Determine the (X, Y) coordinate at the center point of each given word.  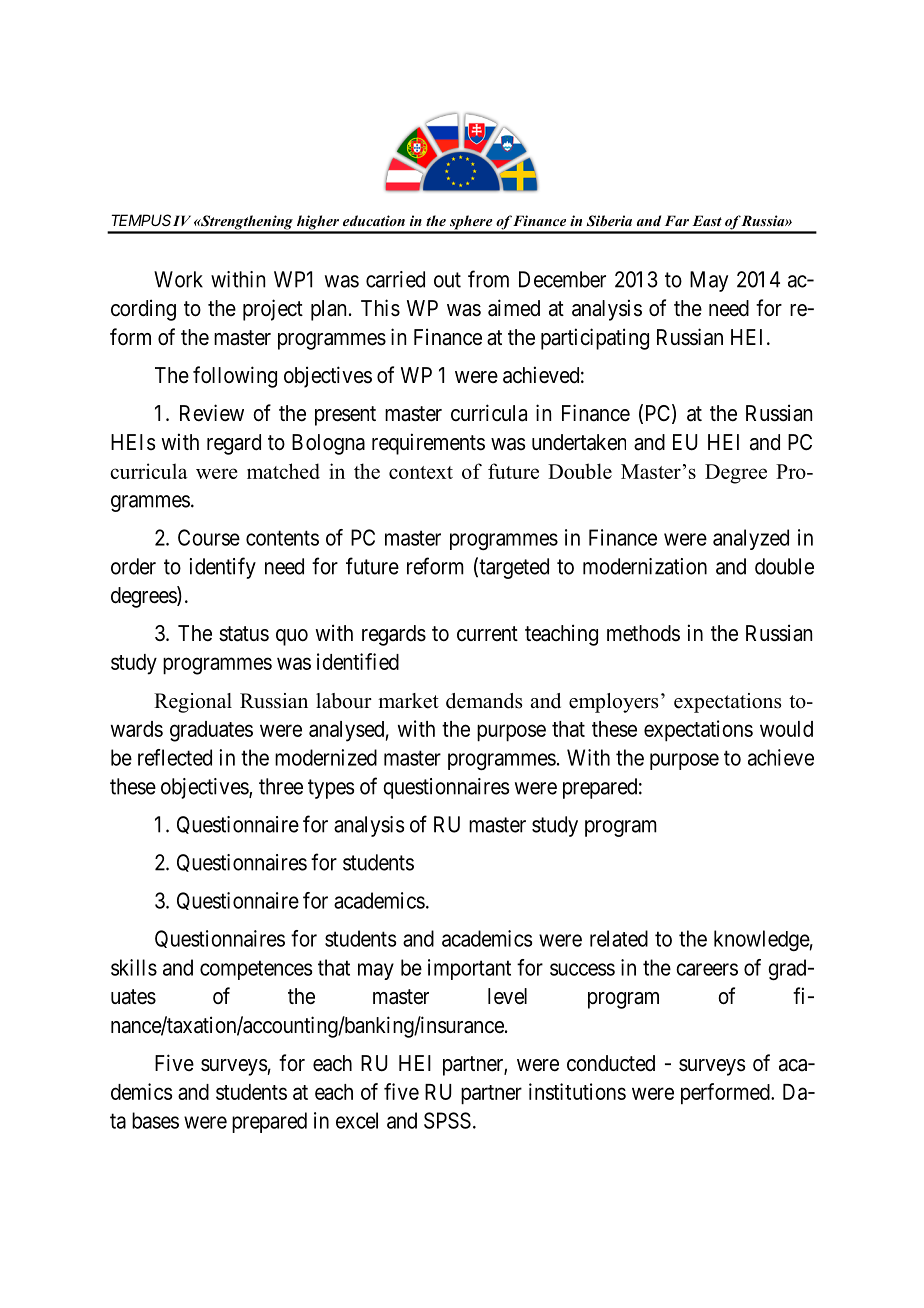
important (469, 969)
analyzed (751, 539)
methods (643, 633)
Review (212, 413)
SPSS (447, 1120)
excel (357, 1120)
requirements (428, 444)
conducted (611, 1063)
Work (178, 279)
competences (256, 970)
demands (484, 701)
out (447, 280)
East (707, 220)
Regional (193, 703)
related (619, 938)
